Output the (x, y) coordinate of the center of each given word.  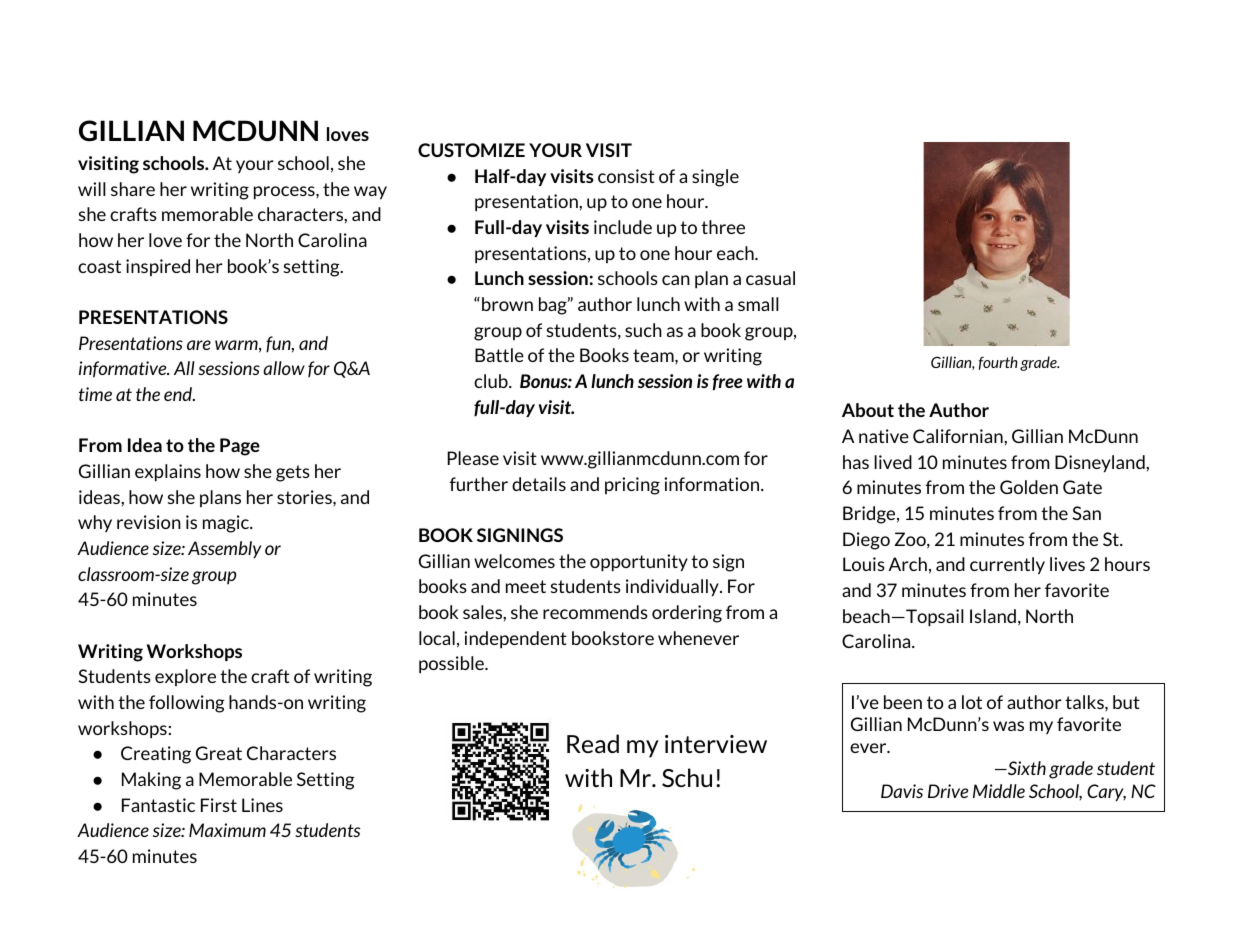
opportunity (639, 563)
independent (515, 640)
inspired (158, 267)
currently (1007, 566)
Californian (959, 436)
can (676, 280)
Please (473, 458)
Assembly (225, 549)
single (715, 178)
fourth (998, 363)
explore (185, 677)
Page (240, 447)
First (219, 805)
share (133, 189)
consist (626, 176)
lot (972, 702)
